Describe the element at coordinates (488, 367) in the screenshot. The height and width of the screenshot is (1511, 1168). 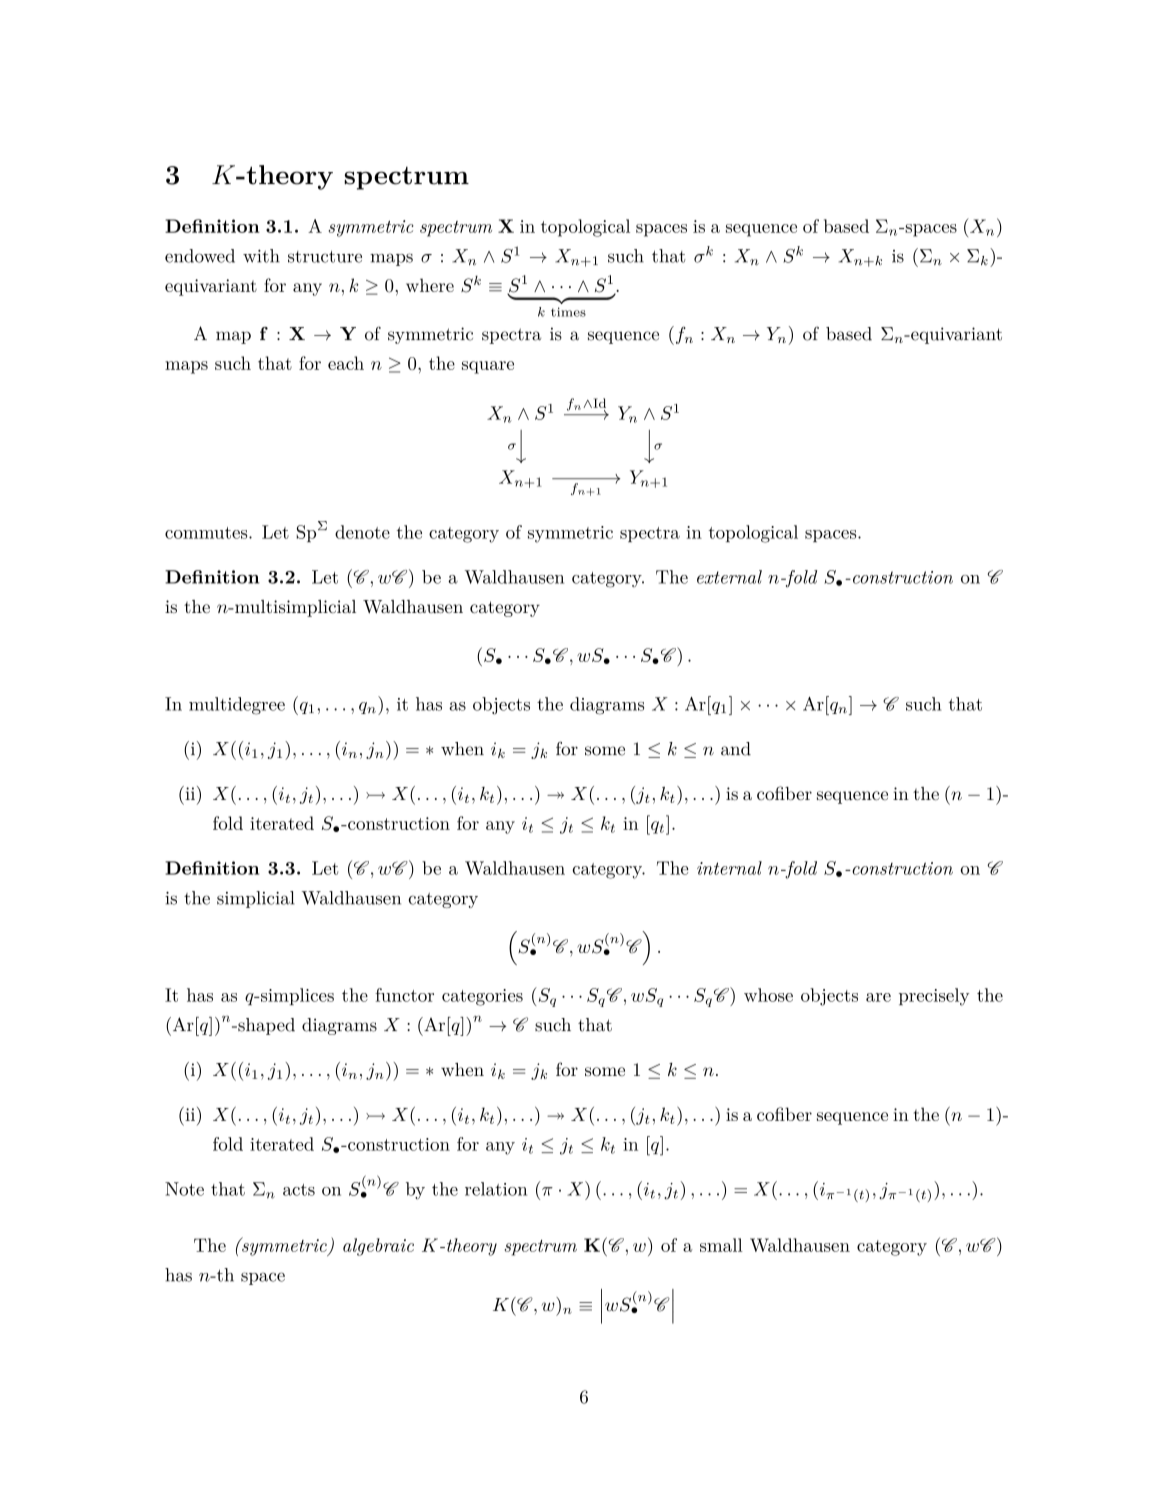
I see `square` at that location.
